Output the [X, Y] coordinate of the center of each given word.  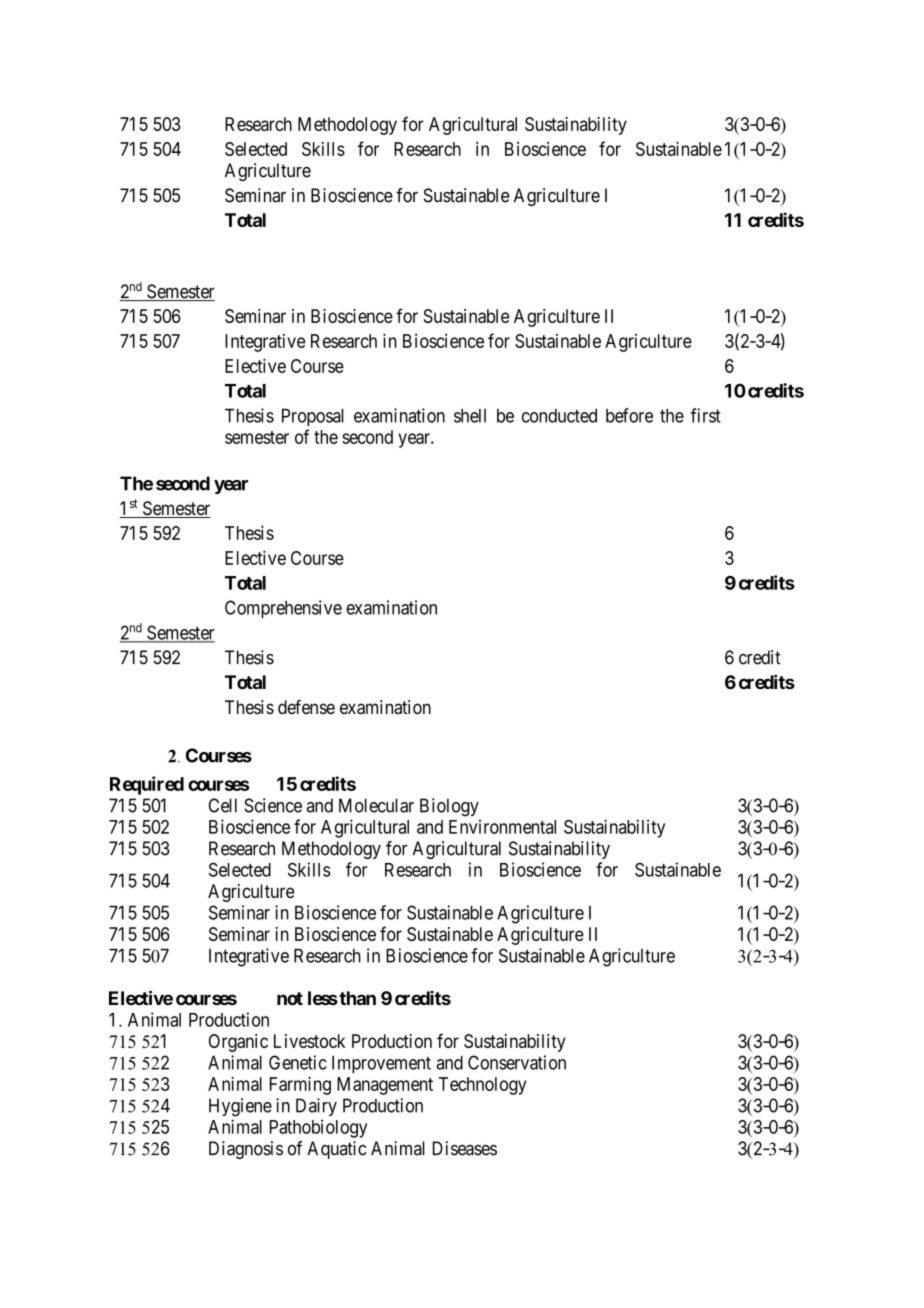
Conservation [517, 1062]
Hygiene [240, 1107]
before [629, 415]
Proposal [313, 417]
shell [470, 416]
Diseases [465, 1148]
